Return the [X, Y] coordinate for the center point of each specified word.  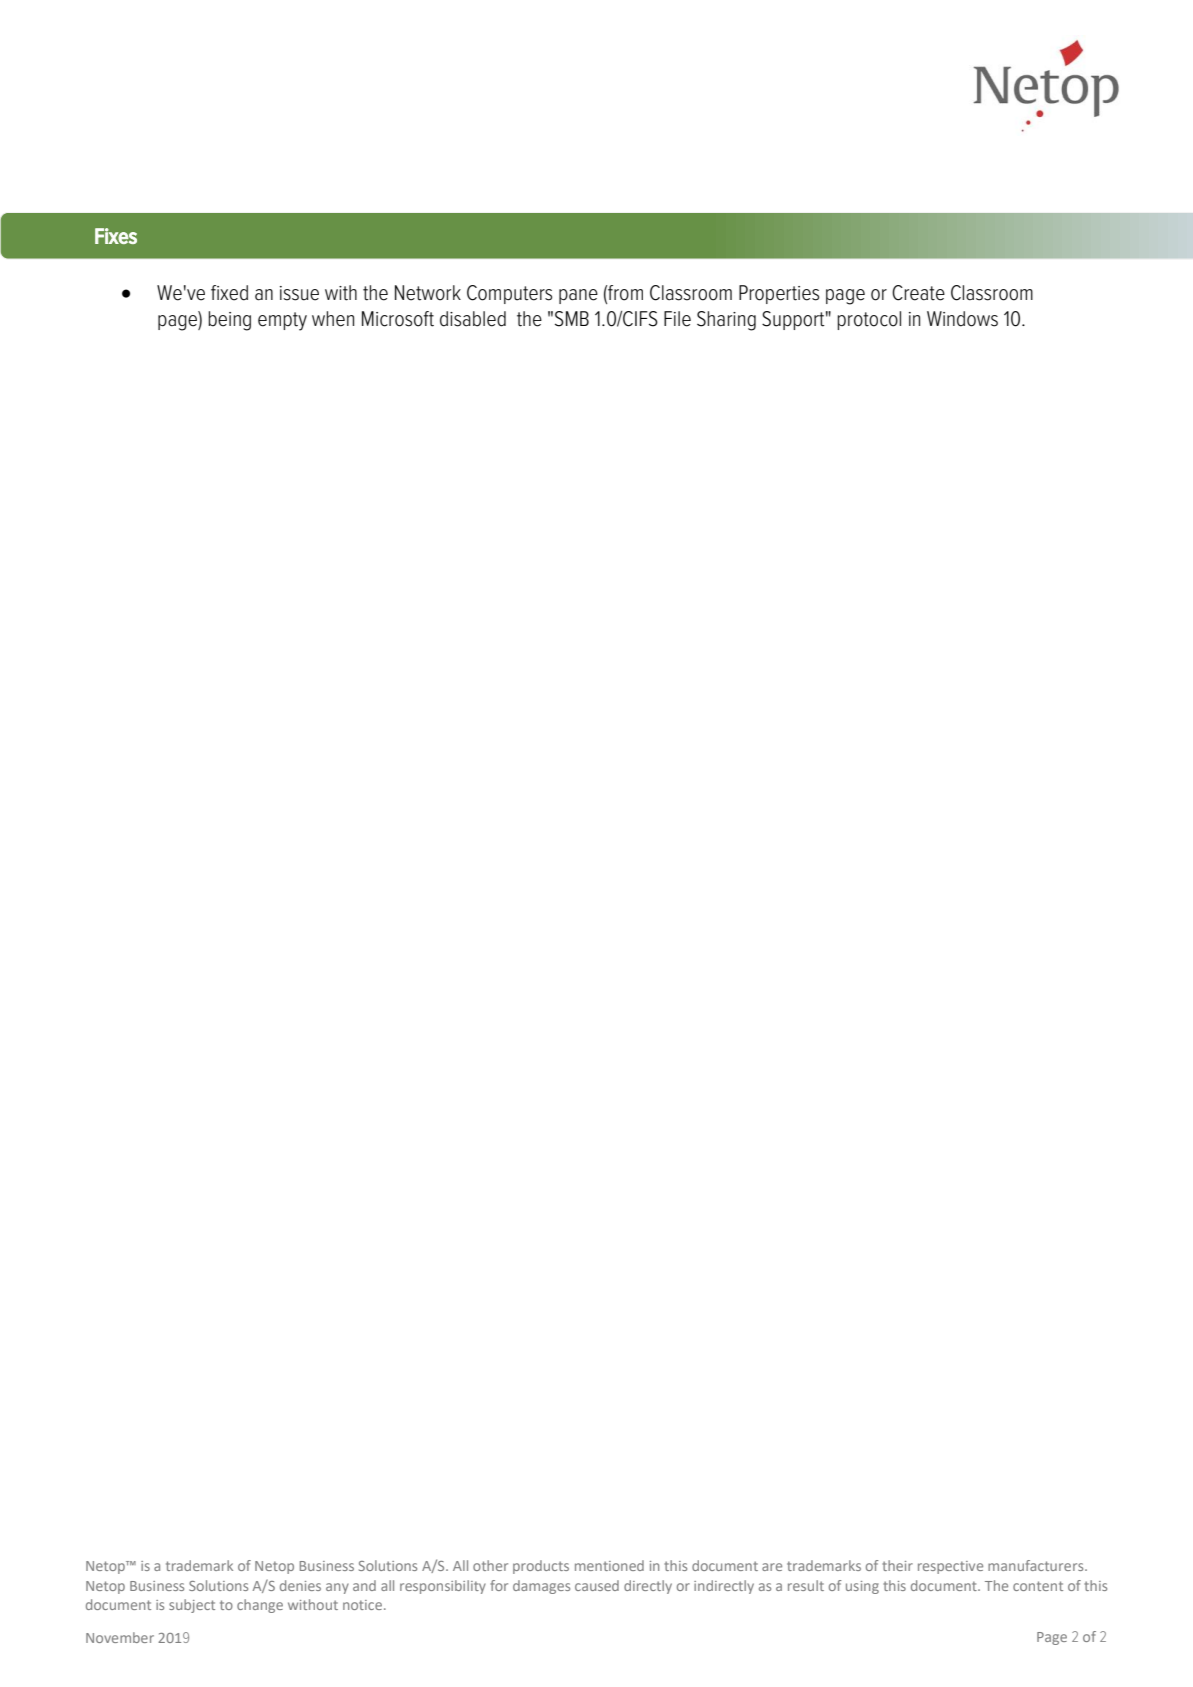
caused [597, 1585]
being [229, 321]
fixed [229, 293]
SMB [572, 319]
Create [918, 293]
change [260, 1606]
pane [578, 296]
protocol [869, 320]
